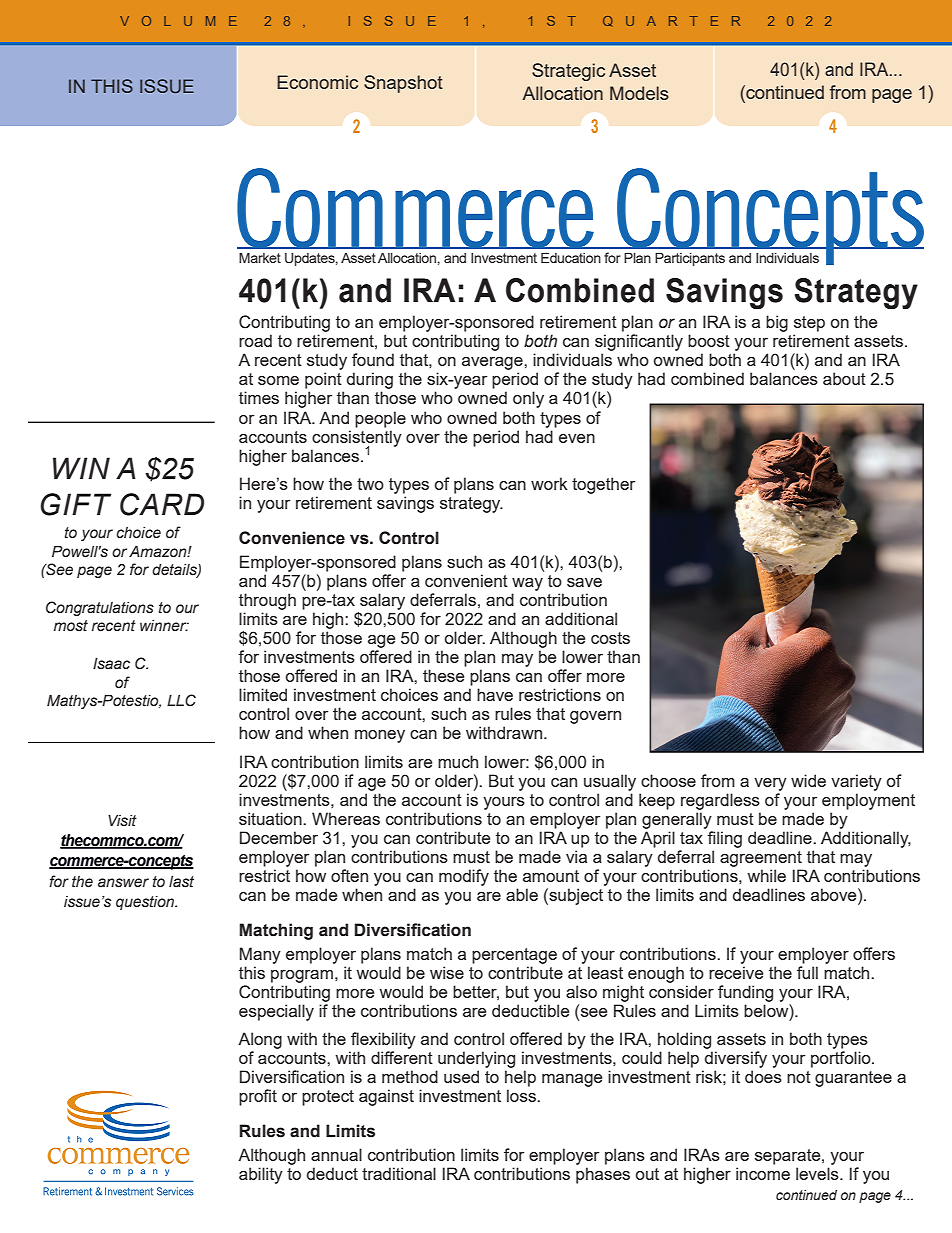 The image size is (952, 1233). What do you see at coordinates (162, 504) in the screenshot?
I see `CARD` at bounding box center [162, 504].
